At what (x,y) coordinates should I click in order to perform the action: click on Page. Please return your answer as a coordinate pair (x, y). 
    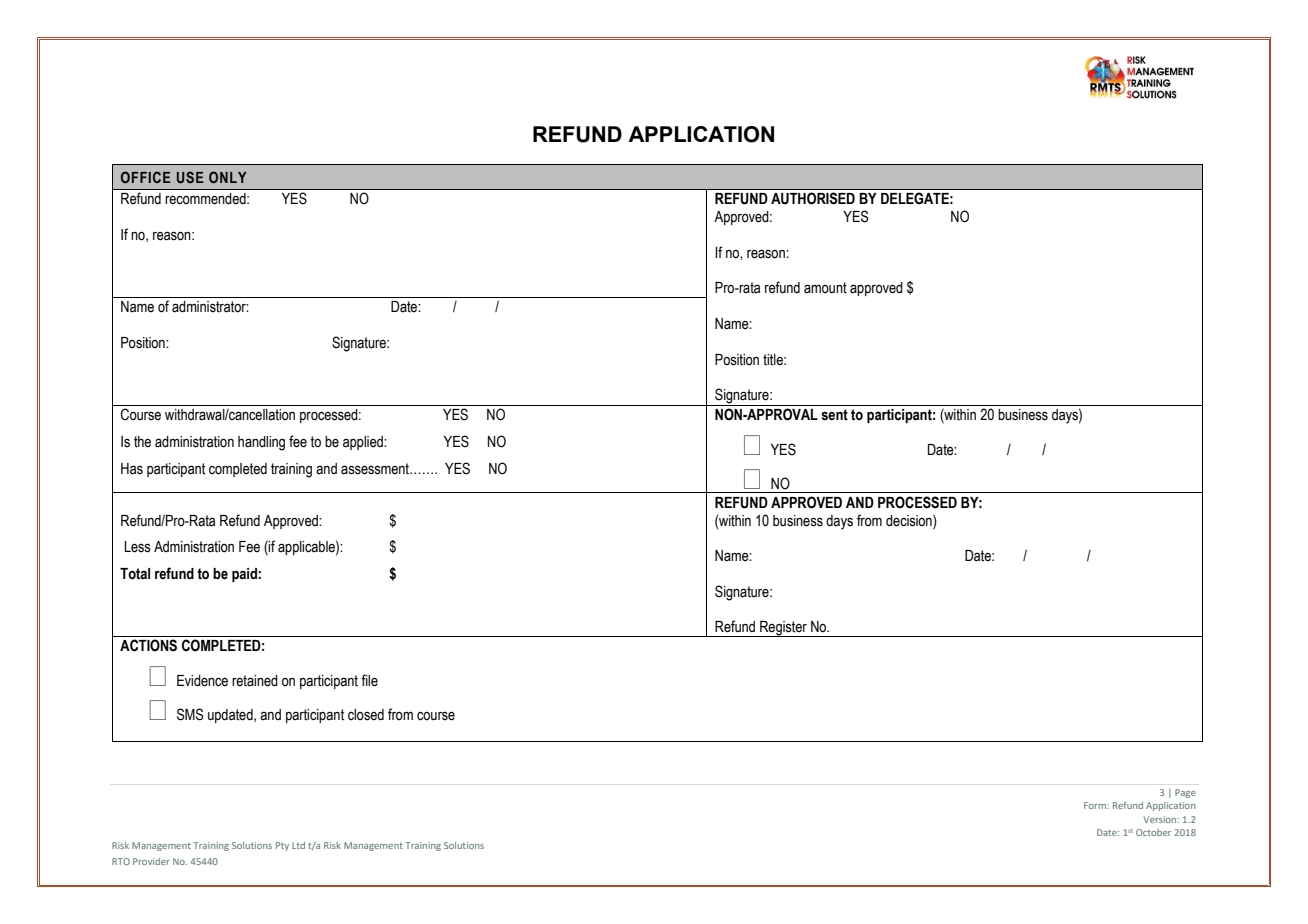
    Looking at the image, I should click on (1185, 793).
